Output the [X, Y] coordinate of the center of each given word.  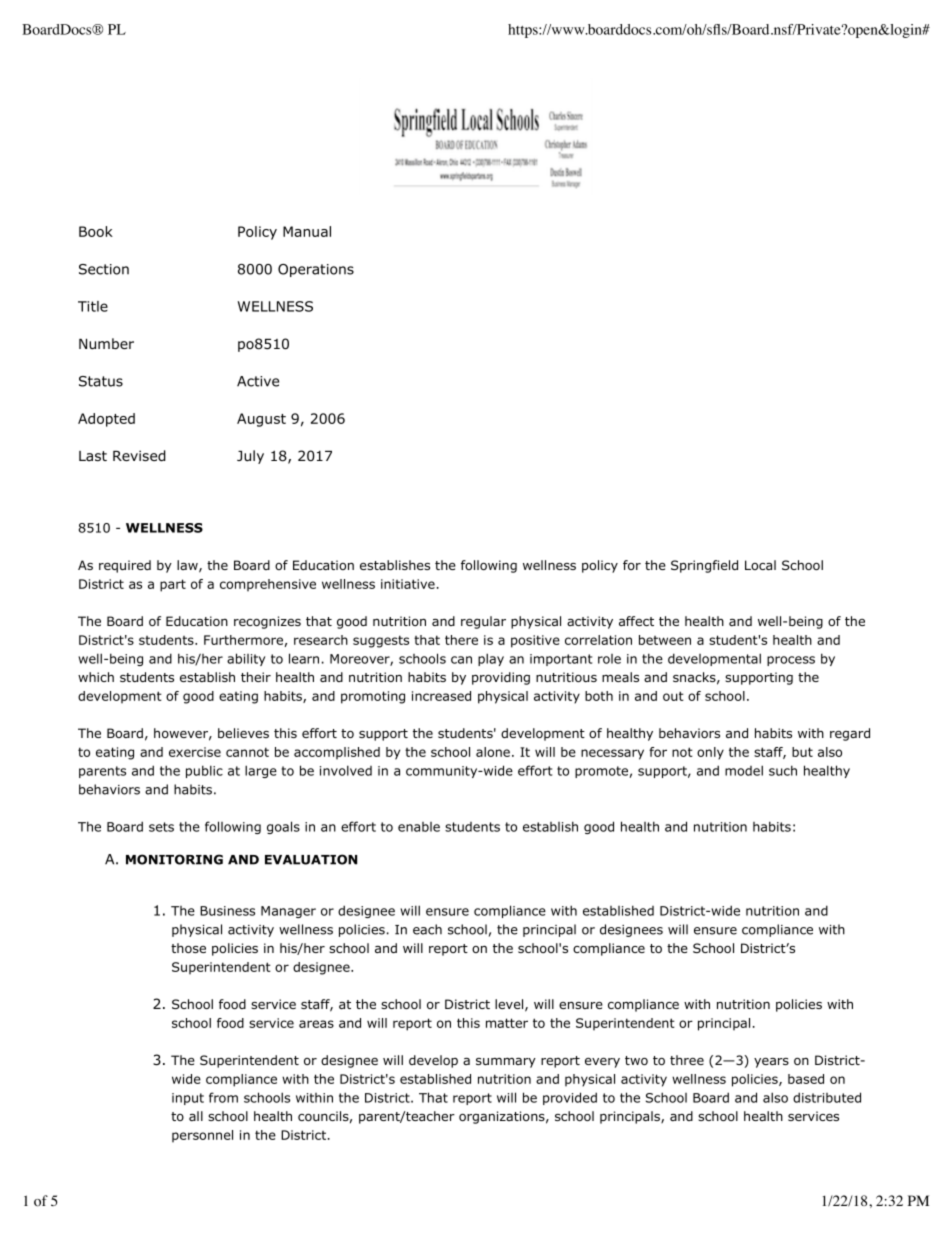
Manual [307, 231]
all [196, 1116]
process [791, 661]
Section [104, 269]
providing [501, 678]
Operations [316, 270]
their [256, 677]
